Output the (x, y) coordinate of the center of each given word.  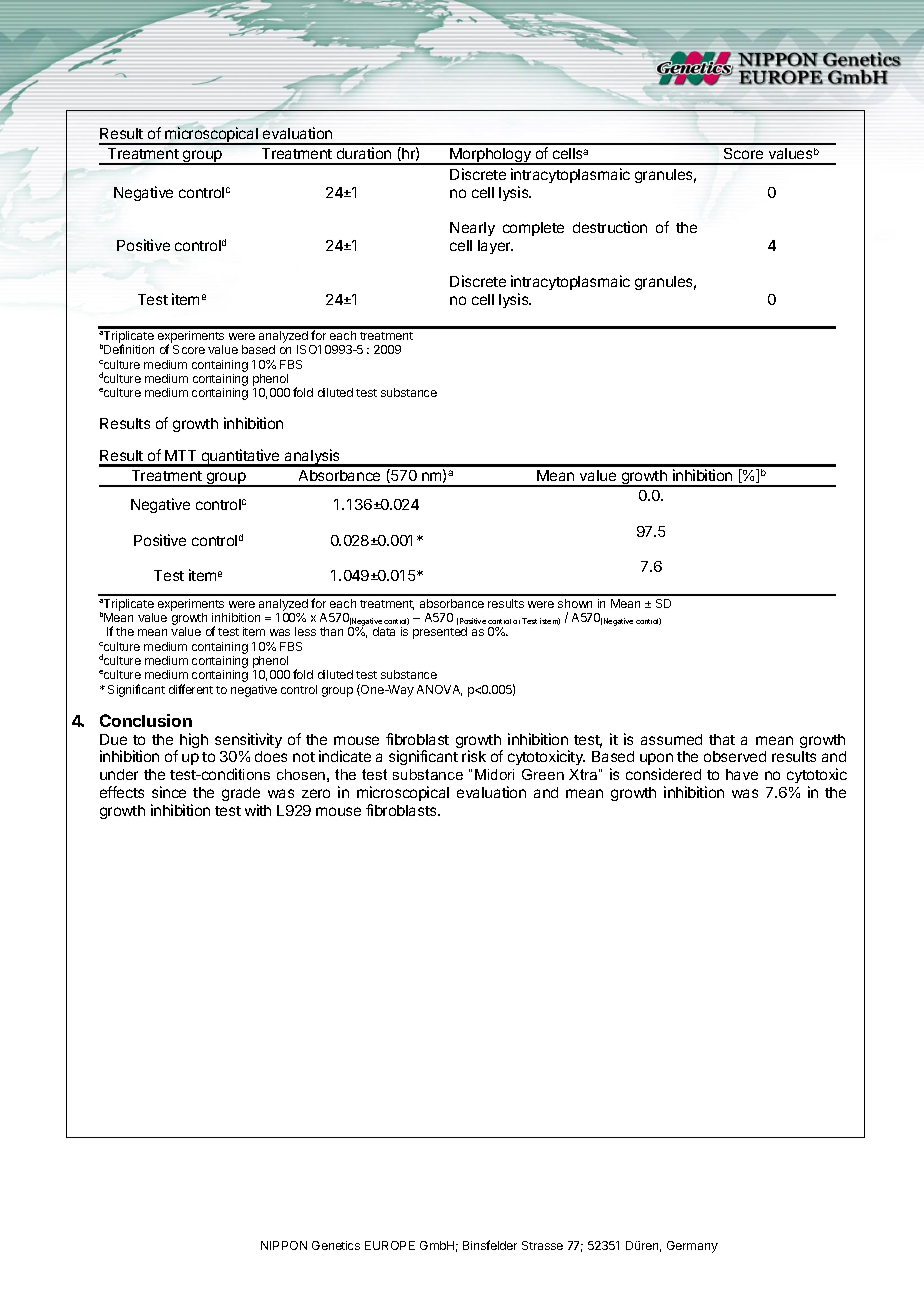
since (169, 792)
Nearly (472, 229)
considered (663, 774)
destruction (610, 227)
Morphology (491, 156)
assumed (671, 739)
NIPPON (284, 1245)
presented (440, 633)
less (305, 631)
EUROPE (390, 1245)
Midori (494, 774)
